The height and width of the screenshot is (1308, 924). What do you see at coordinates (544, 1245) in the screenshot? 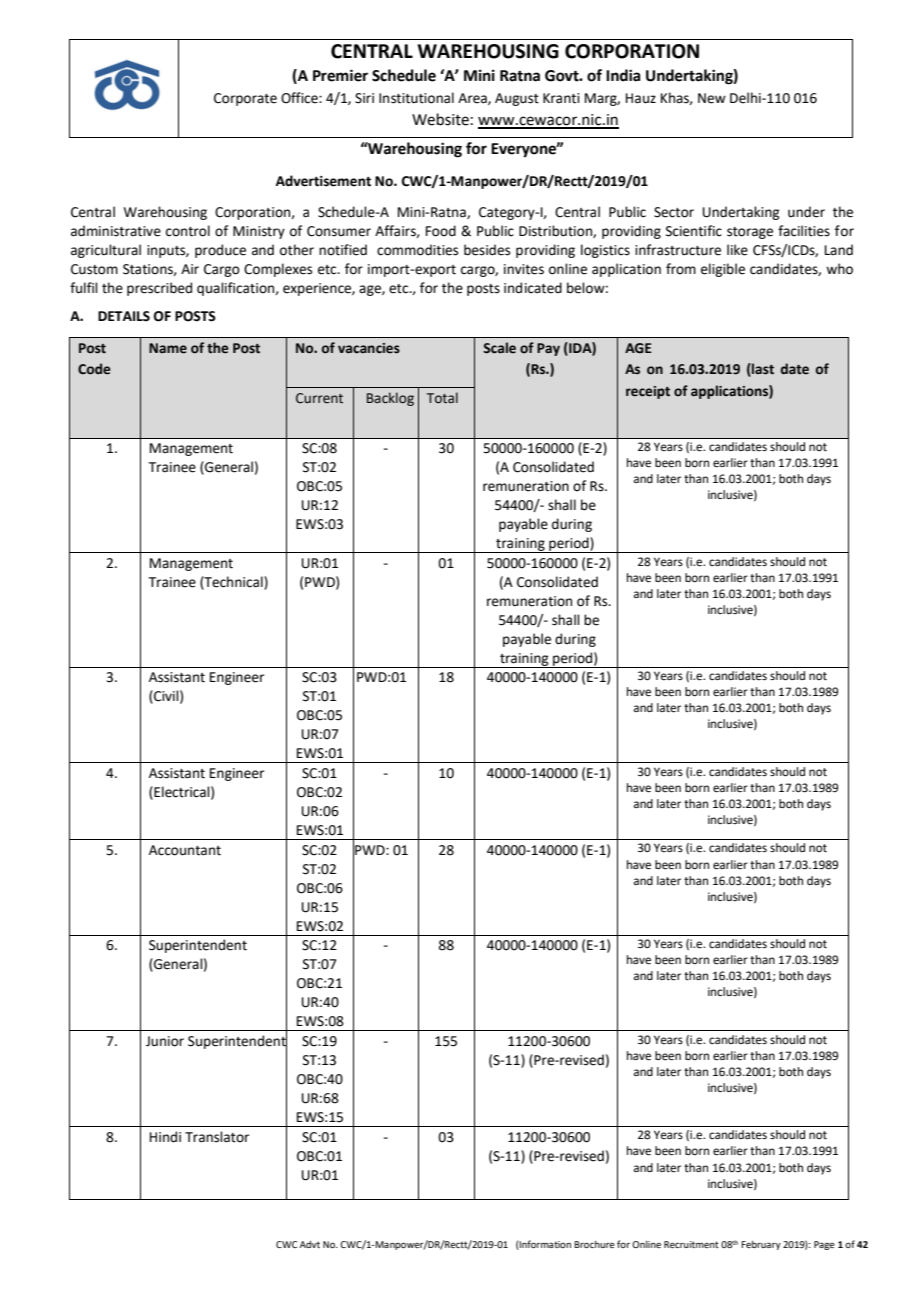
I see `Information` at bounding box center [544, 1245].
